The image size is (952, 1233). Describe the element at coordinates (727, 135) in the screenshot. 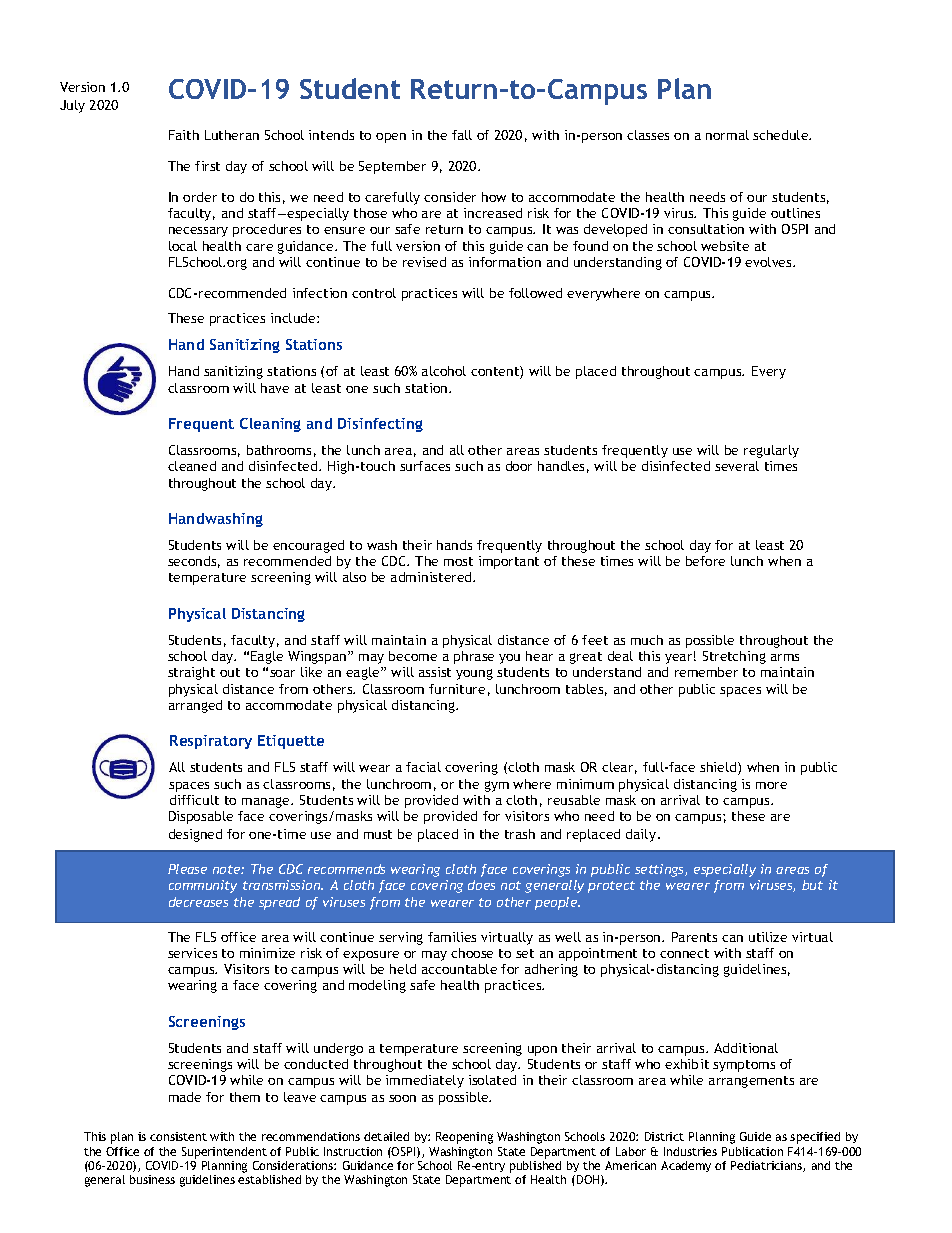

I see `normal` at that location.
